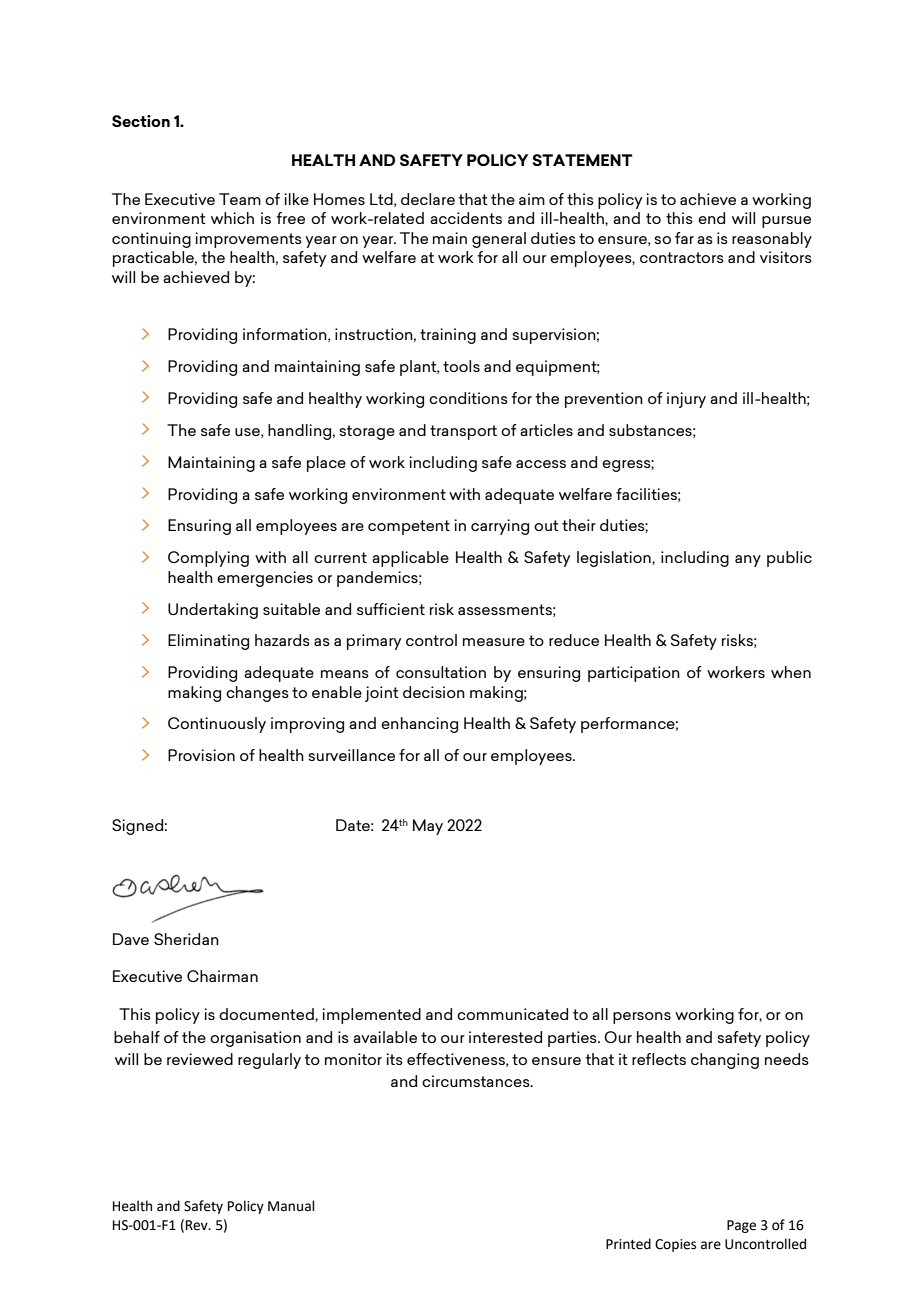 The image size is (924, 1308). I want to click on place, so click(326, 464).
